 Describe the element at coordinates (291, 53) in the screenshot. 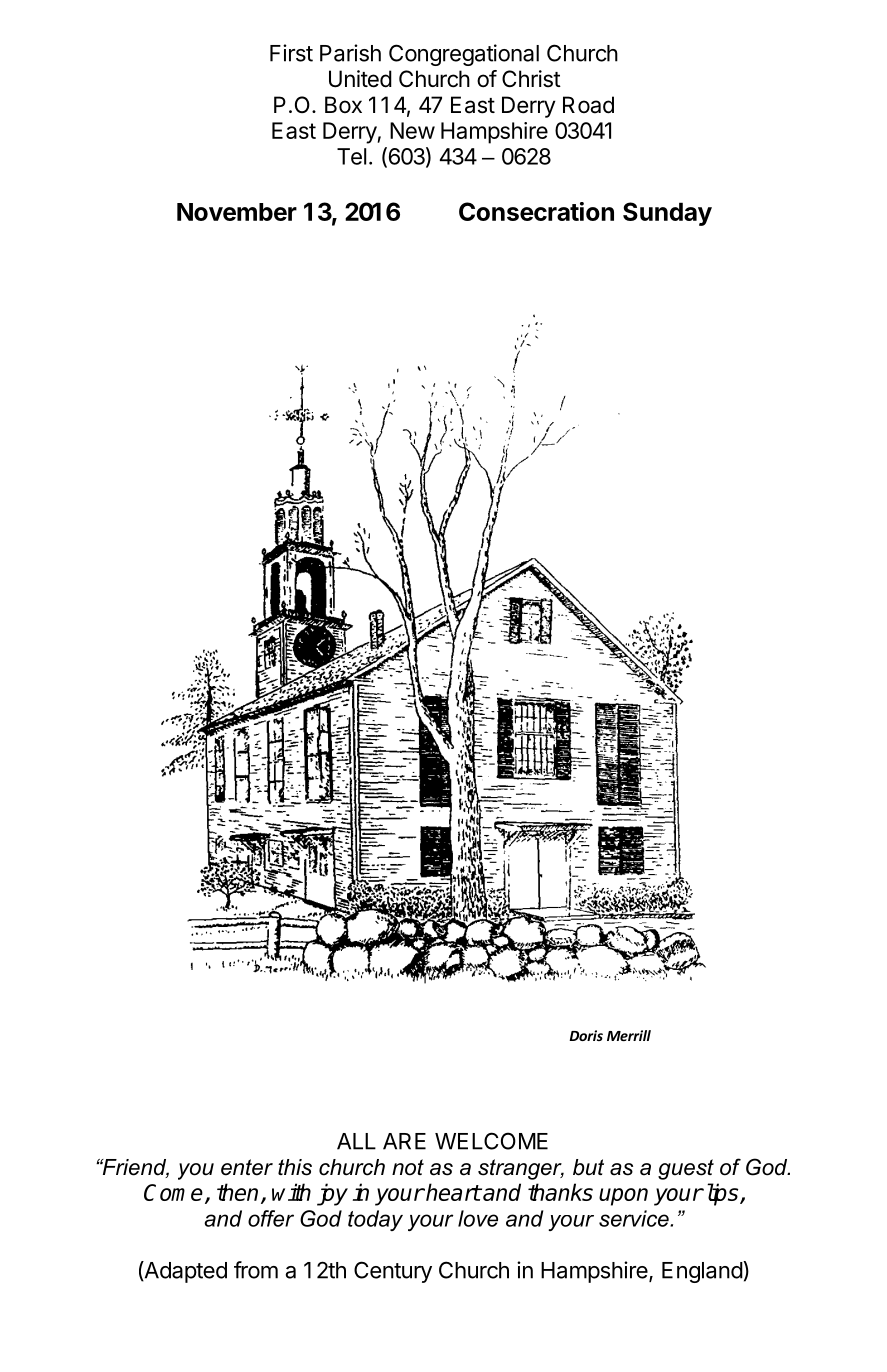

I see `First` at that location.
